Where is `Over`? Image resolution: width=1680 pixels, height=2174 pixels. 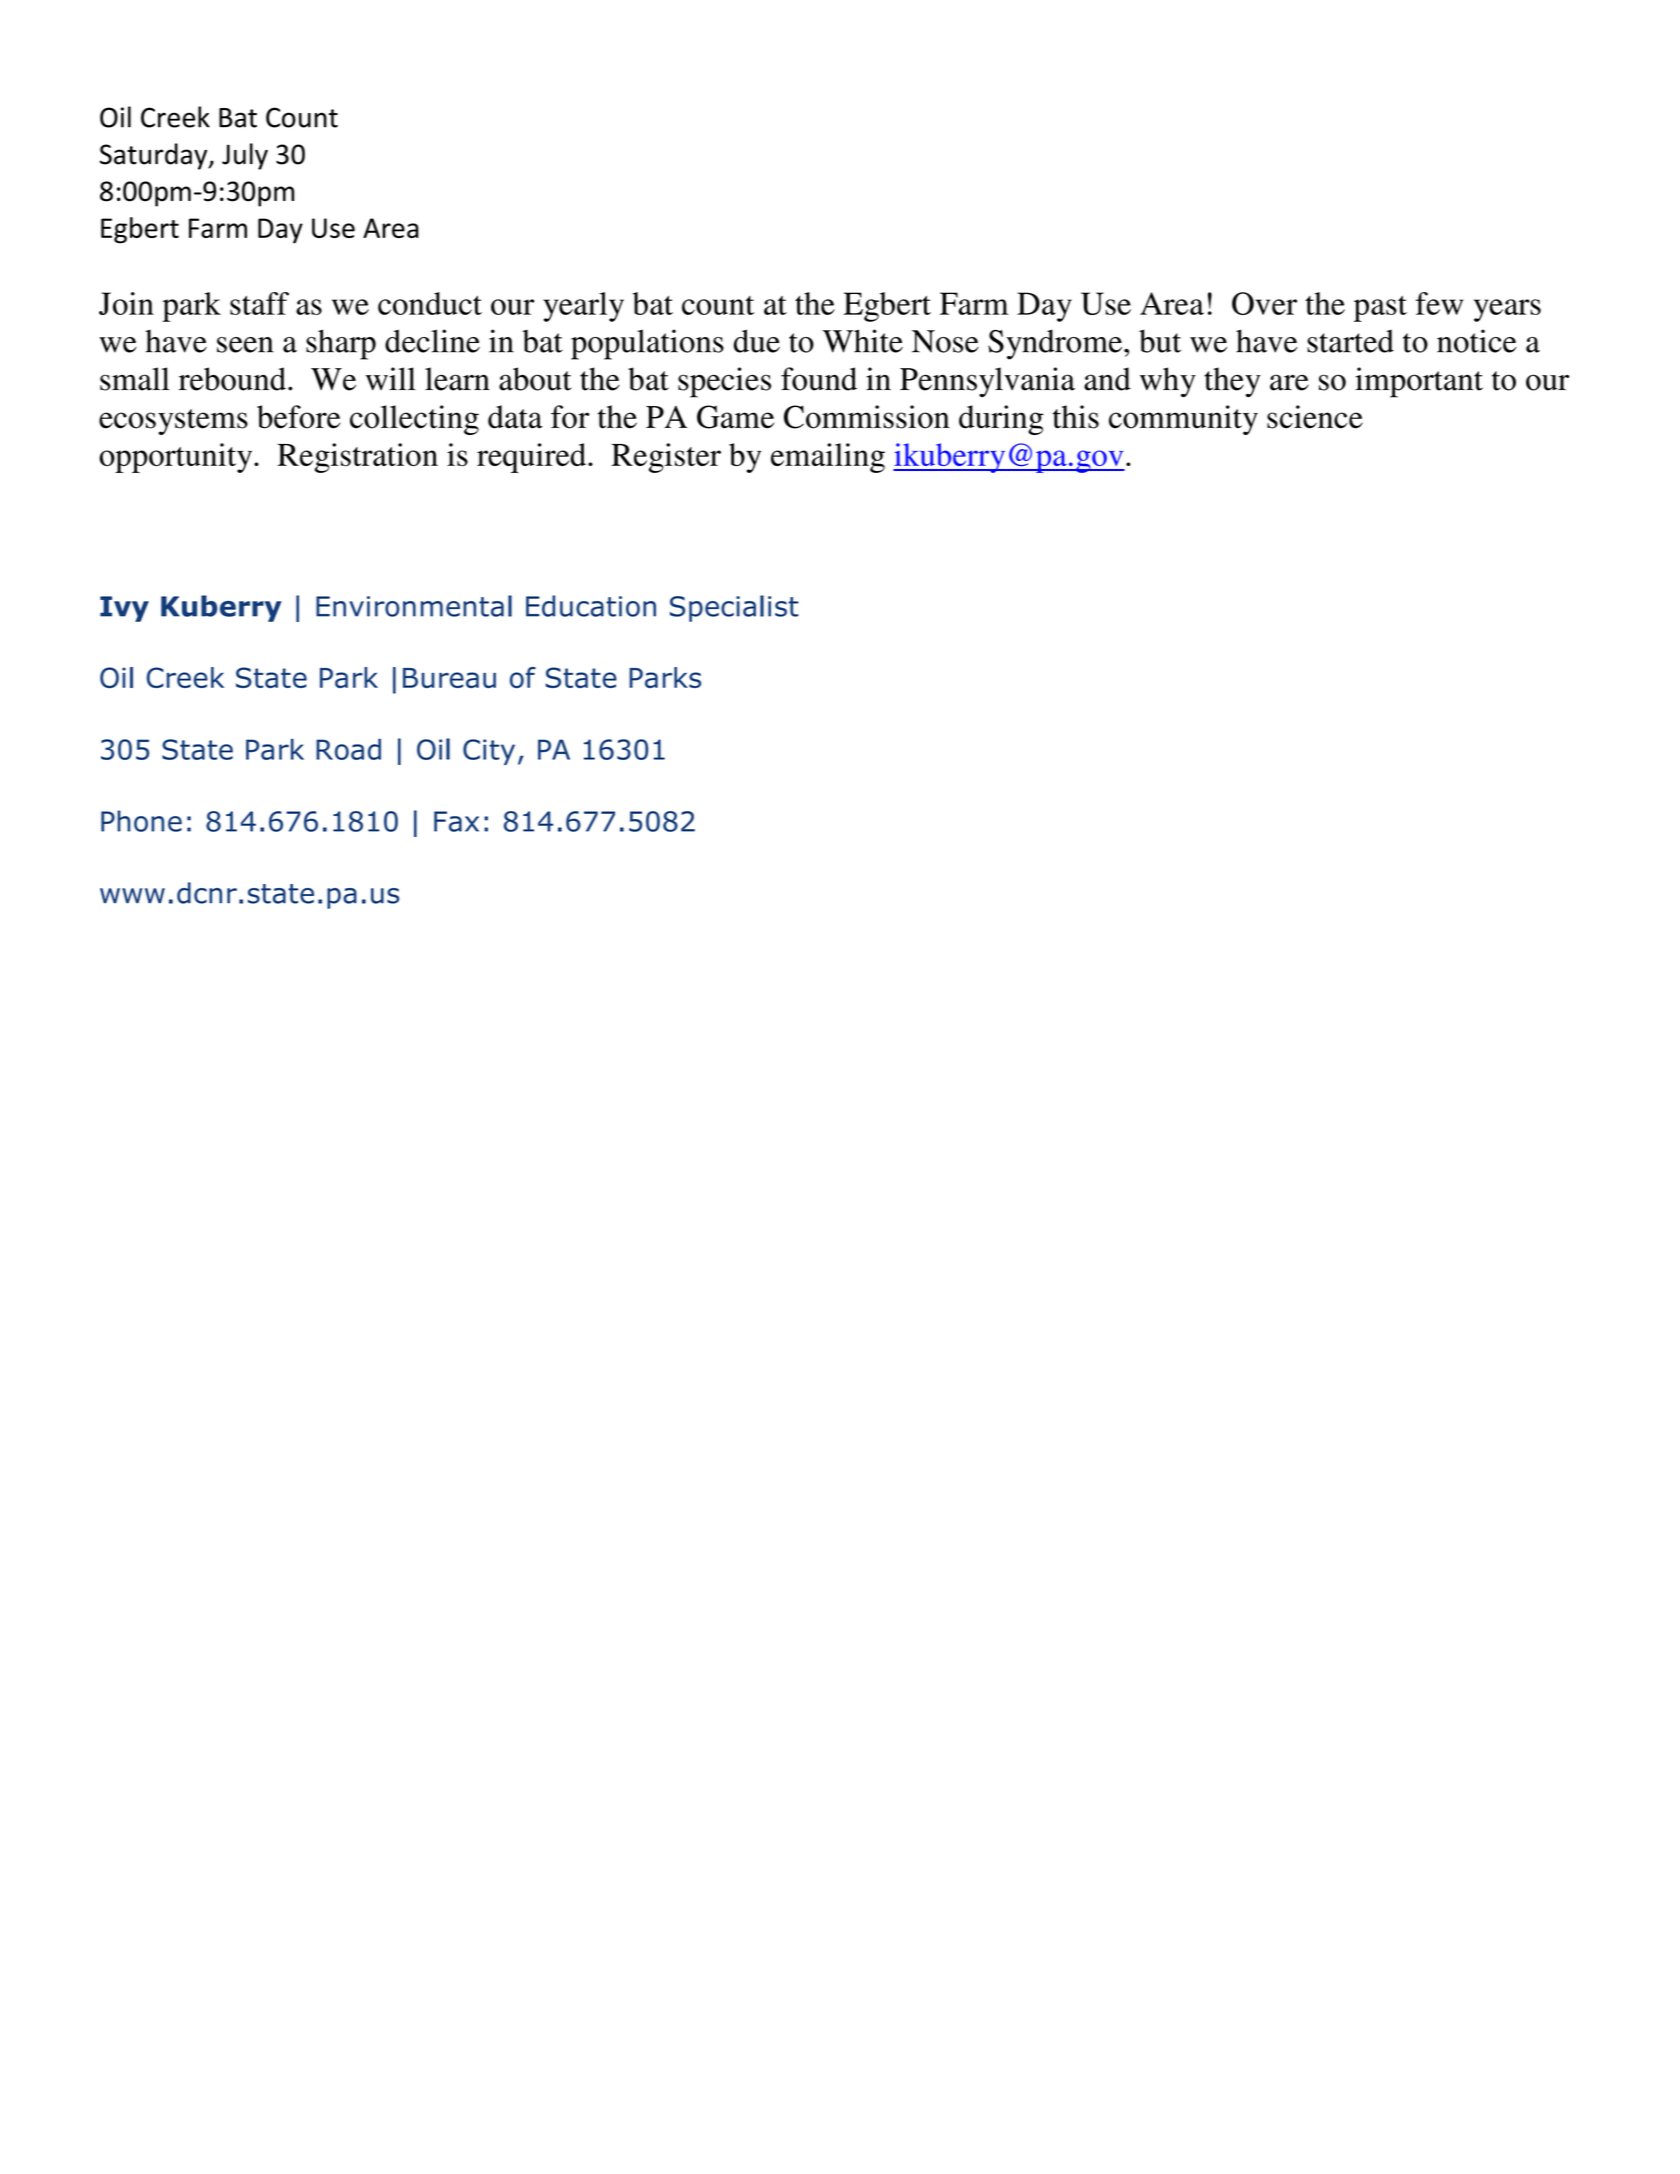 Over is located at coordinates (1264, 303).
